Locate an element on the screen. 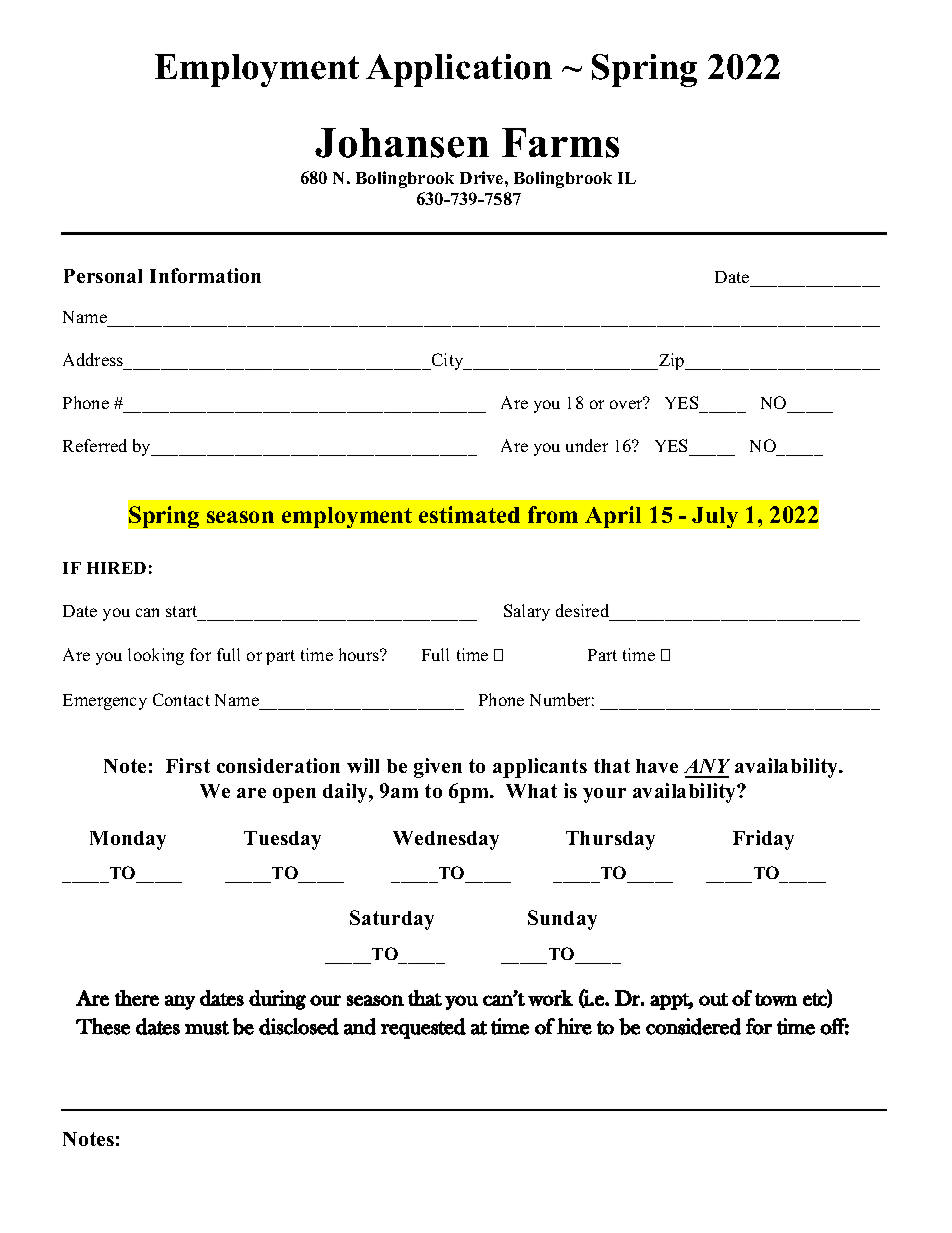 This screenshot has width=952, height=1233. under is located at coordinates (587, 445).
